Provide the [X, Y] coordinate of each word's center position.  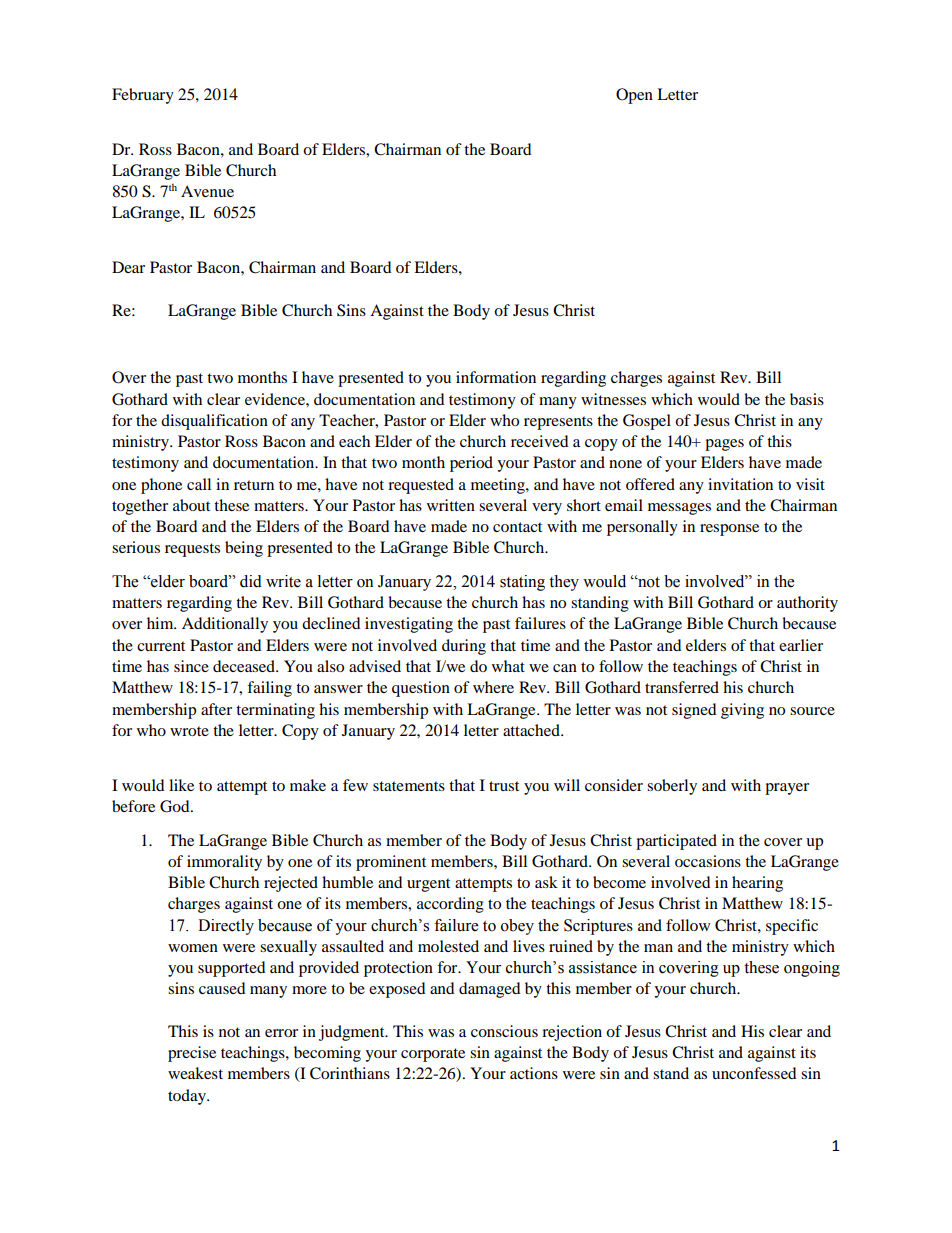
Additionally [225, 625]
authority [807, 604]
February [143, 96]
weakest [195, 1073]
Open [634, 96]
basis [807, 399]
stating [522, 583]
